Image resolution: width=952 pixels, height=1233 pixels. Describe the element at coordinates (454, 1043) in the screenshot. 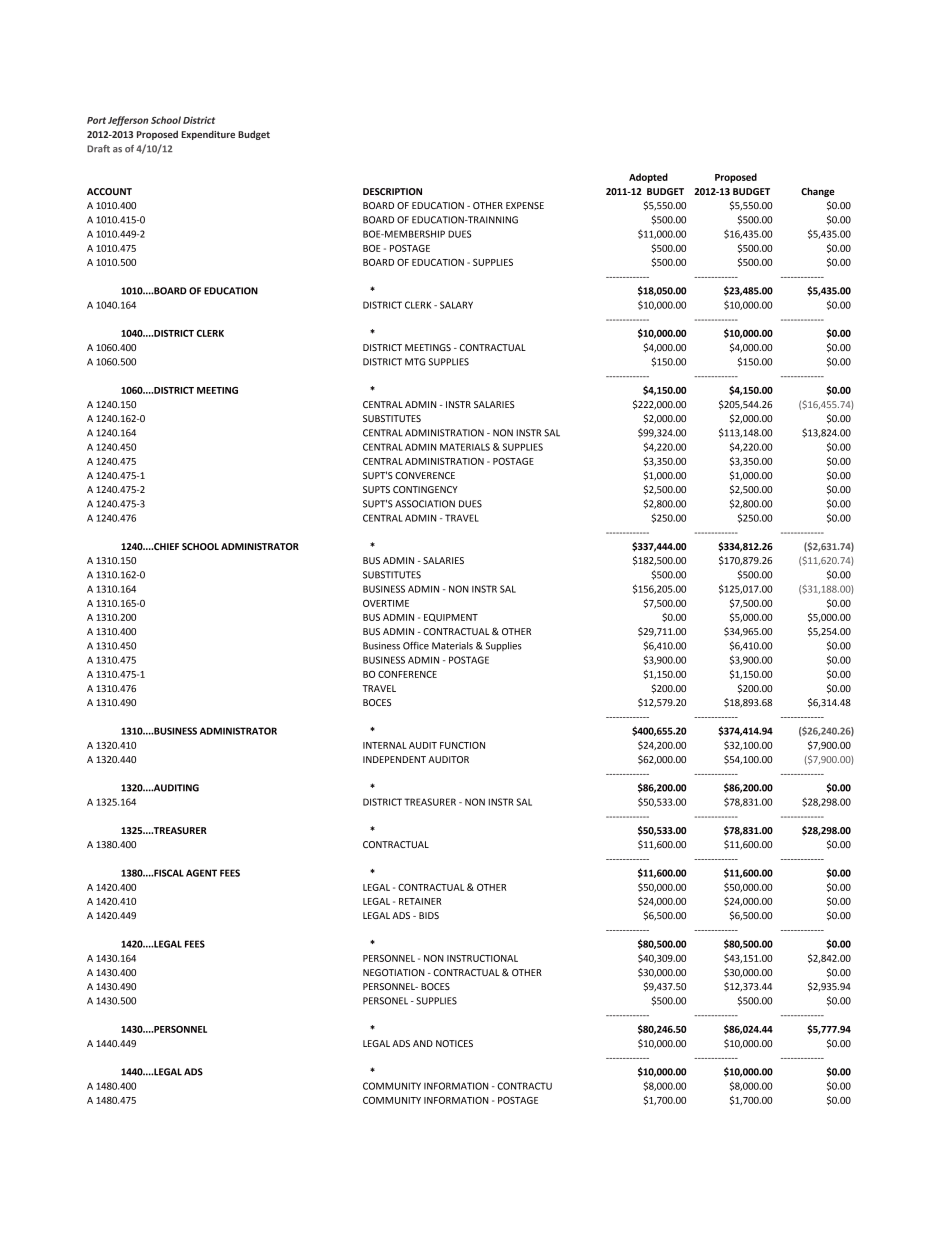

I see `NOTICES` at that location.
